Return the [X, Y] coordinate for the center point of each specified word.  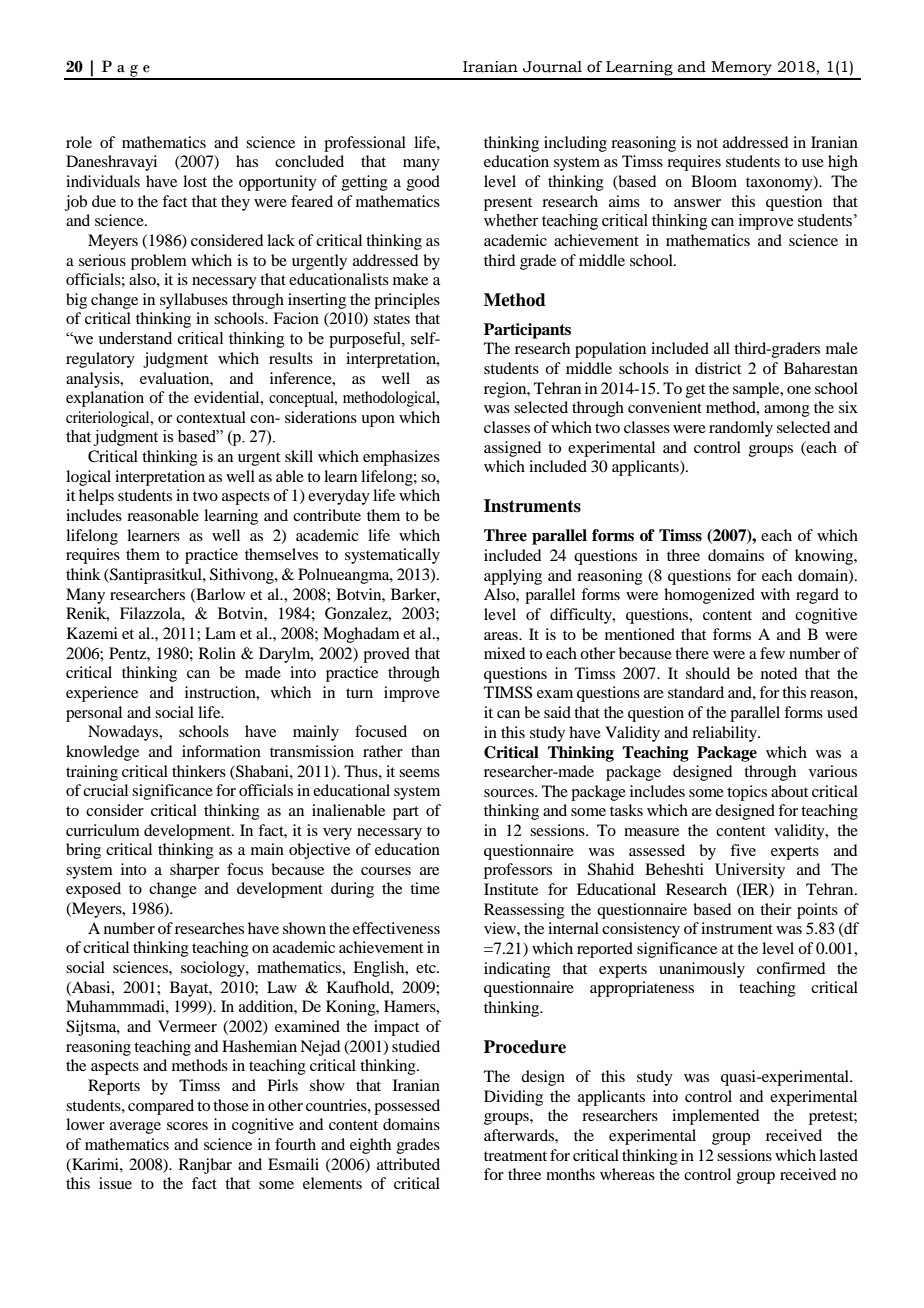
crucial [105, 790]
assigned [512, 449]
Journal [552, 67]
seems [419, 773]
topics [747, 793]
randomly [741, 429]
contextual [211, 417]
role [79, 142]
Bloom [714, 181]
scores [187, 1126]
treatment [515, 1156]
